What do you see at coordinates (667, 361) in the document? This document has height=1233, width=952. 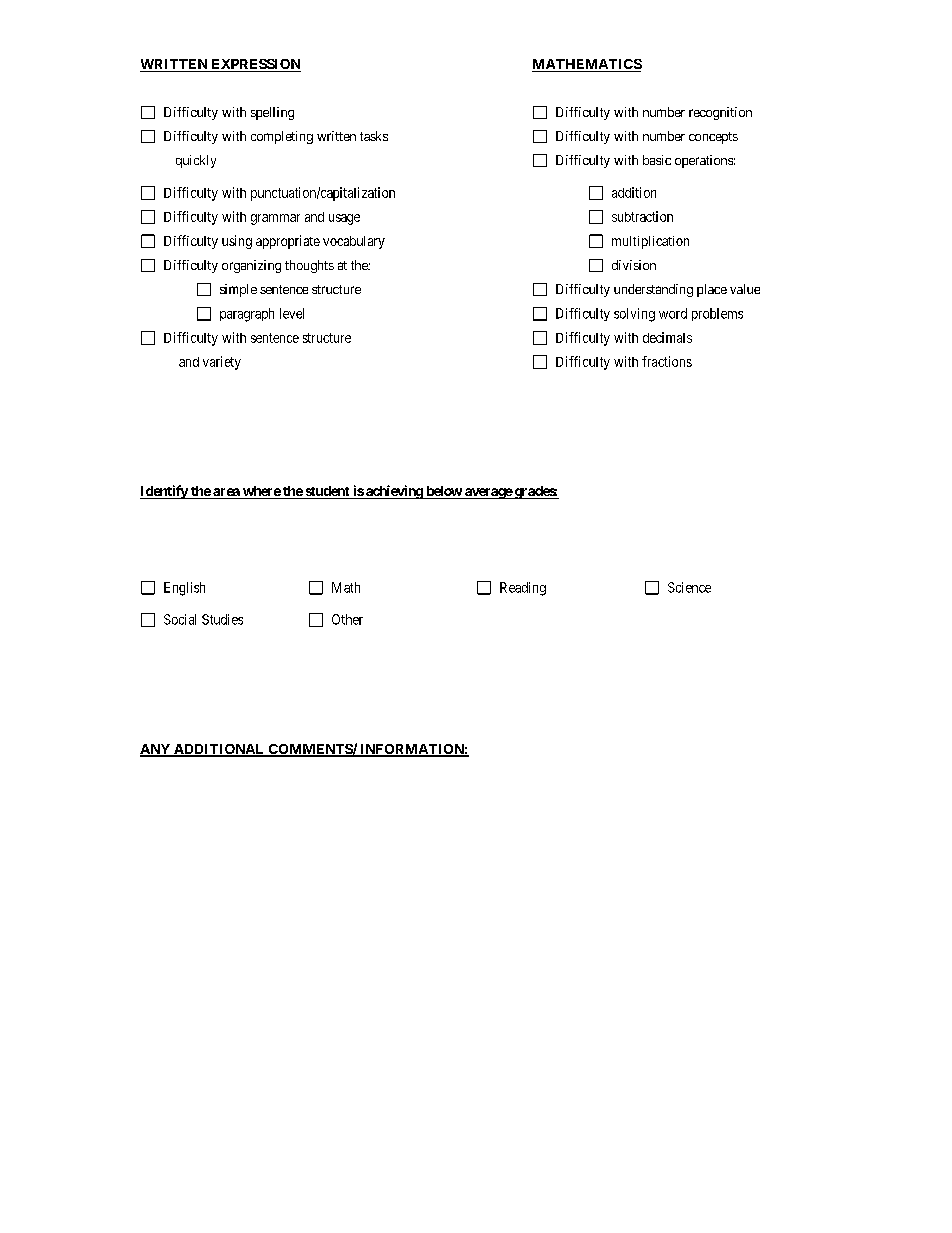 I see `fractions` at bounding box center [667, 361].
